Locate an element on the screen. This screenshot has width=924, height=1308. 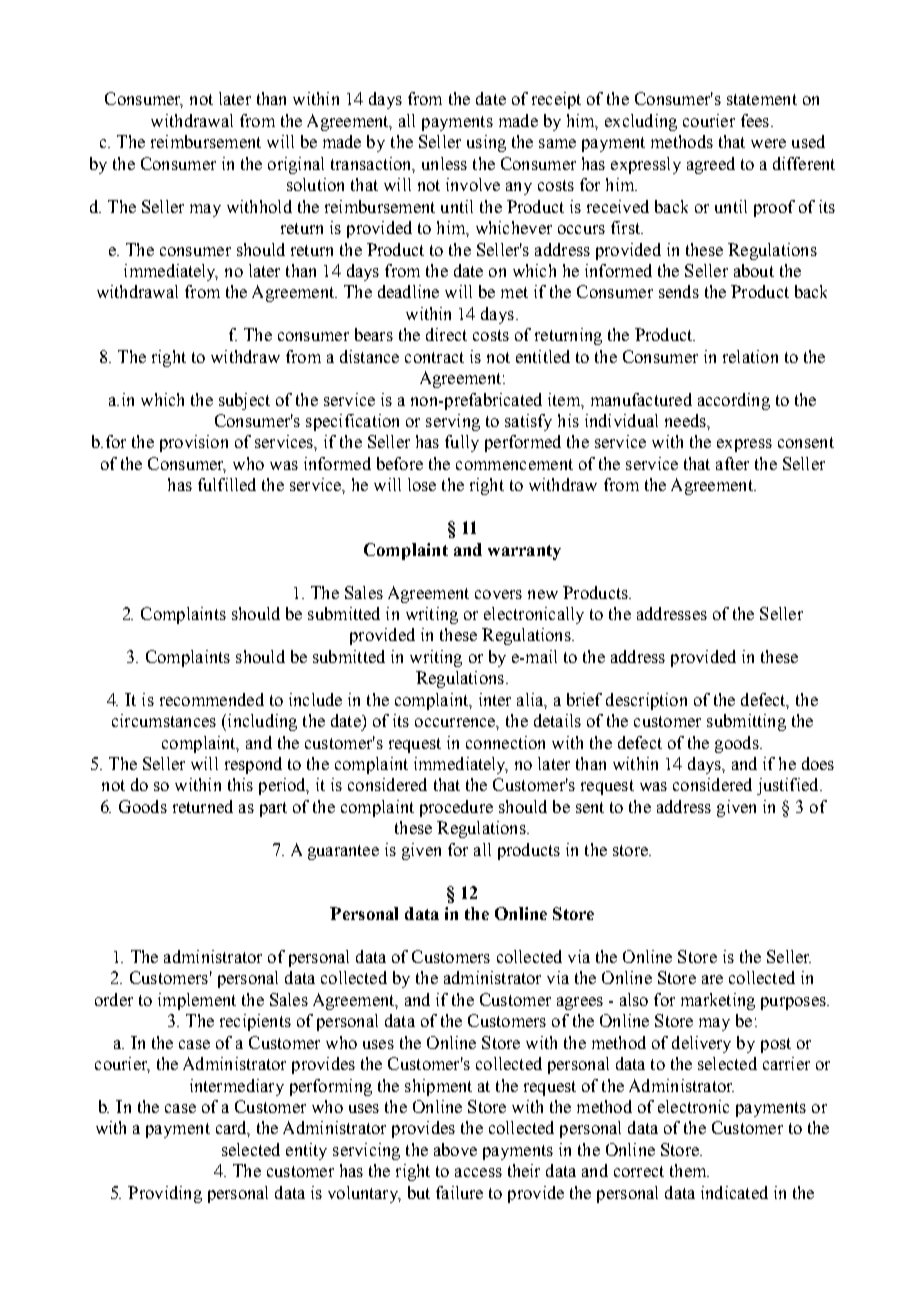
fees is located at coordinates (755, 120).
